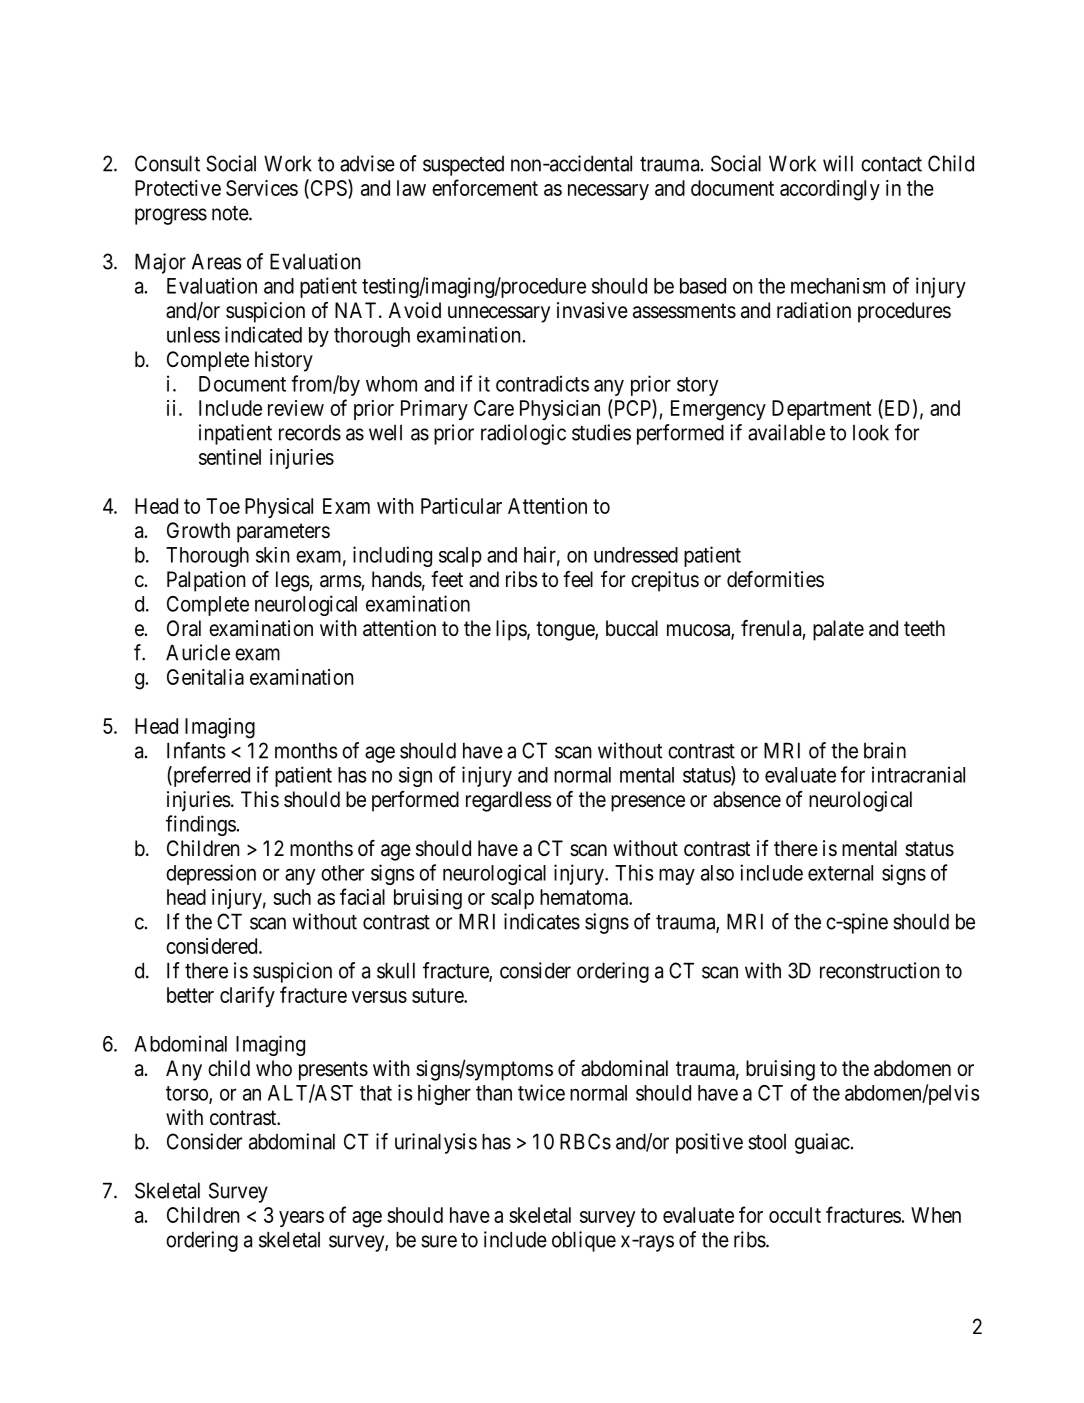 The image size is (1084, 1403). I want to click on look, so click(871, 432).
